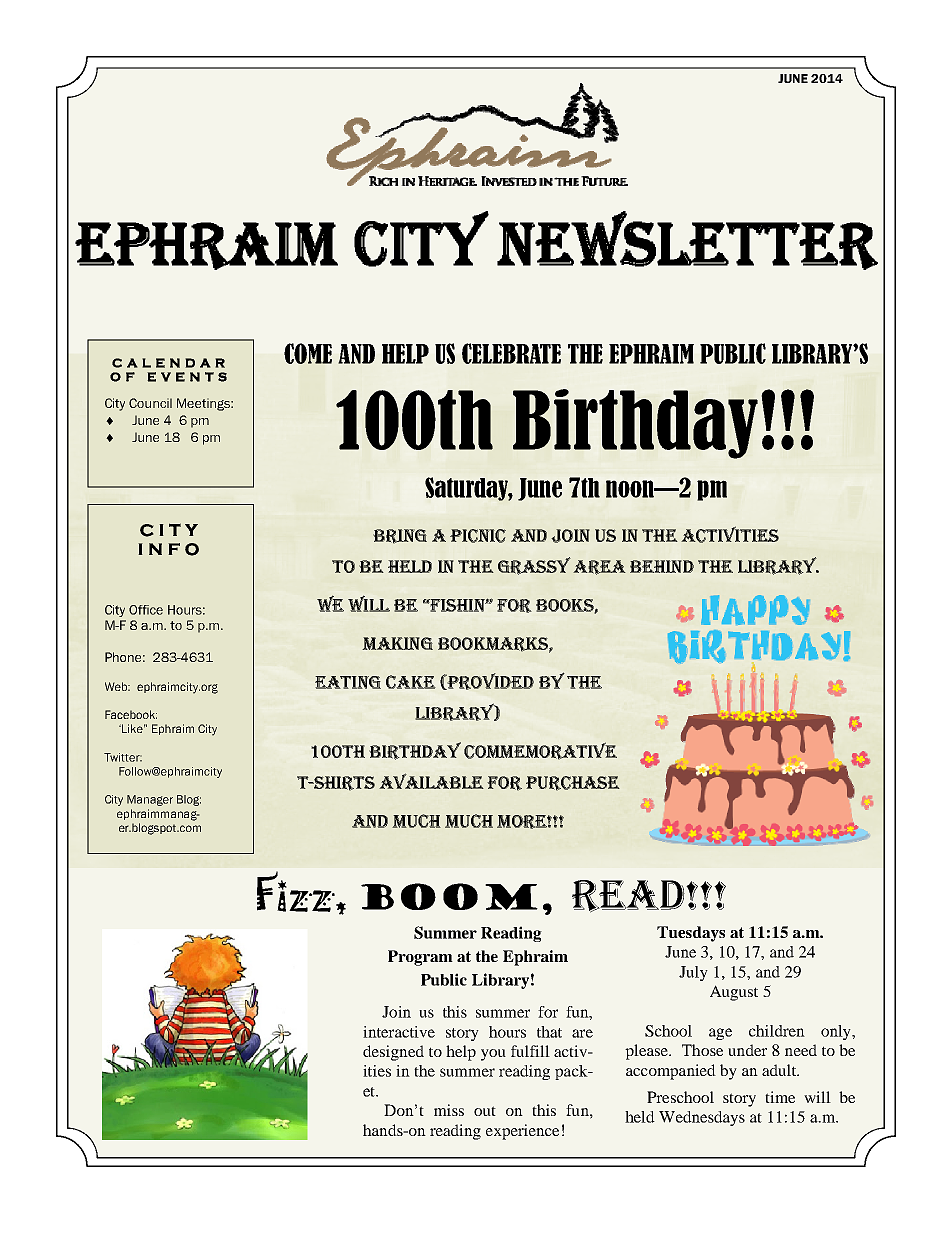  Describe the element at coordinates (599, 567) in the image. I see `AREA` at that location.
